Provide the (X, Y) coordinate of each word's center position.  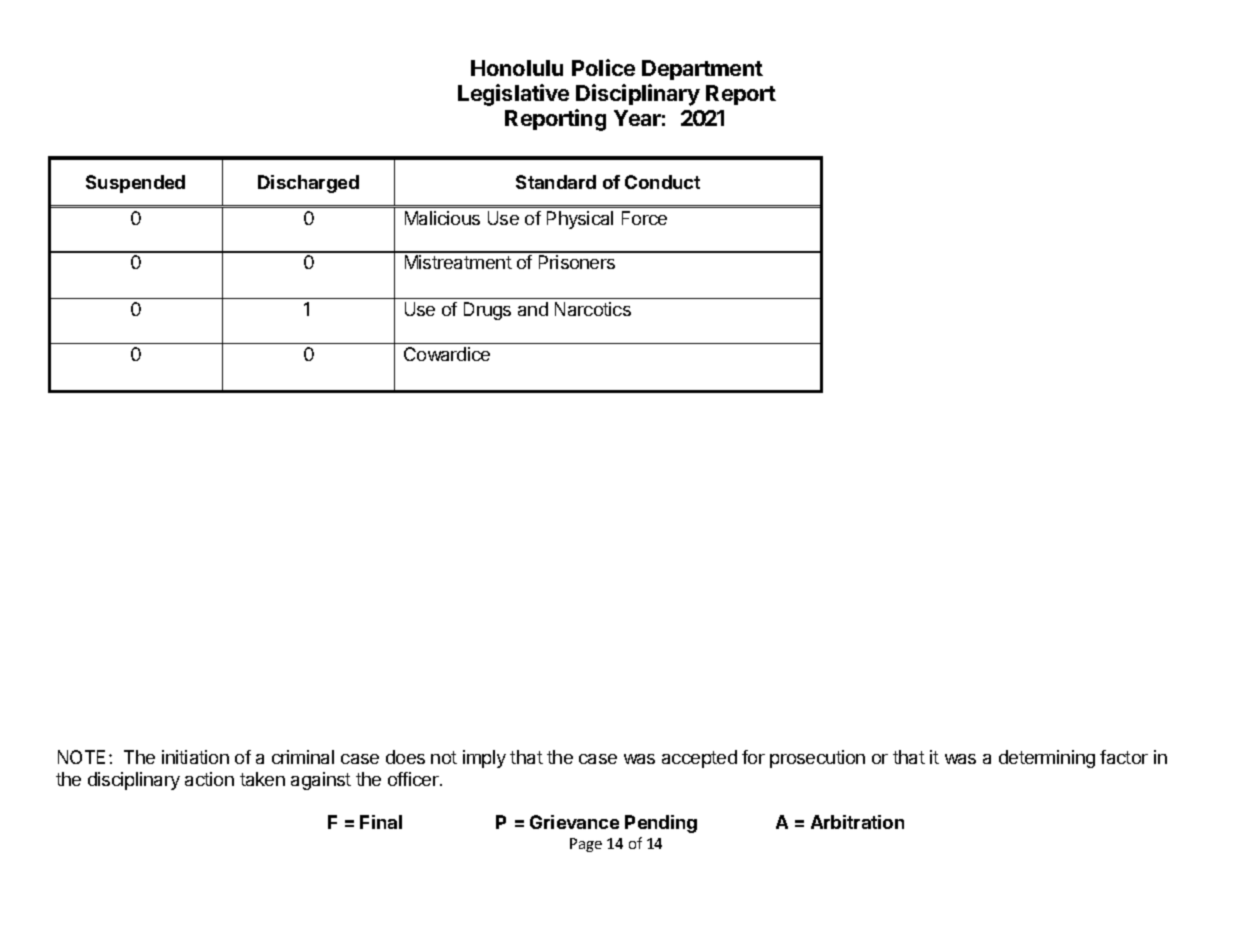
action (209, 779)
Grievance (574, 822)
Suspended (135, 184)
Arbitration (857, 822)
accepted (699, 759)
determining (1047, 759)
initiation (195, 757)
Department (702, 70)
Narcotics (593, 309)
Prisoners (577, 262)
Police (603, 67)
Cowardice (447, 354)
